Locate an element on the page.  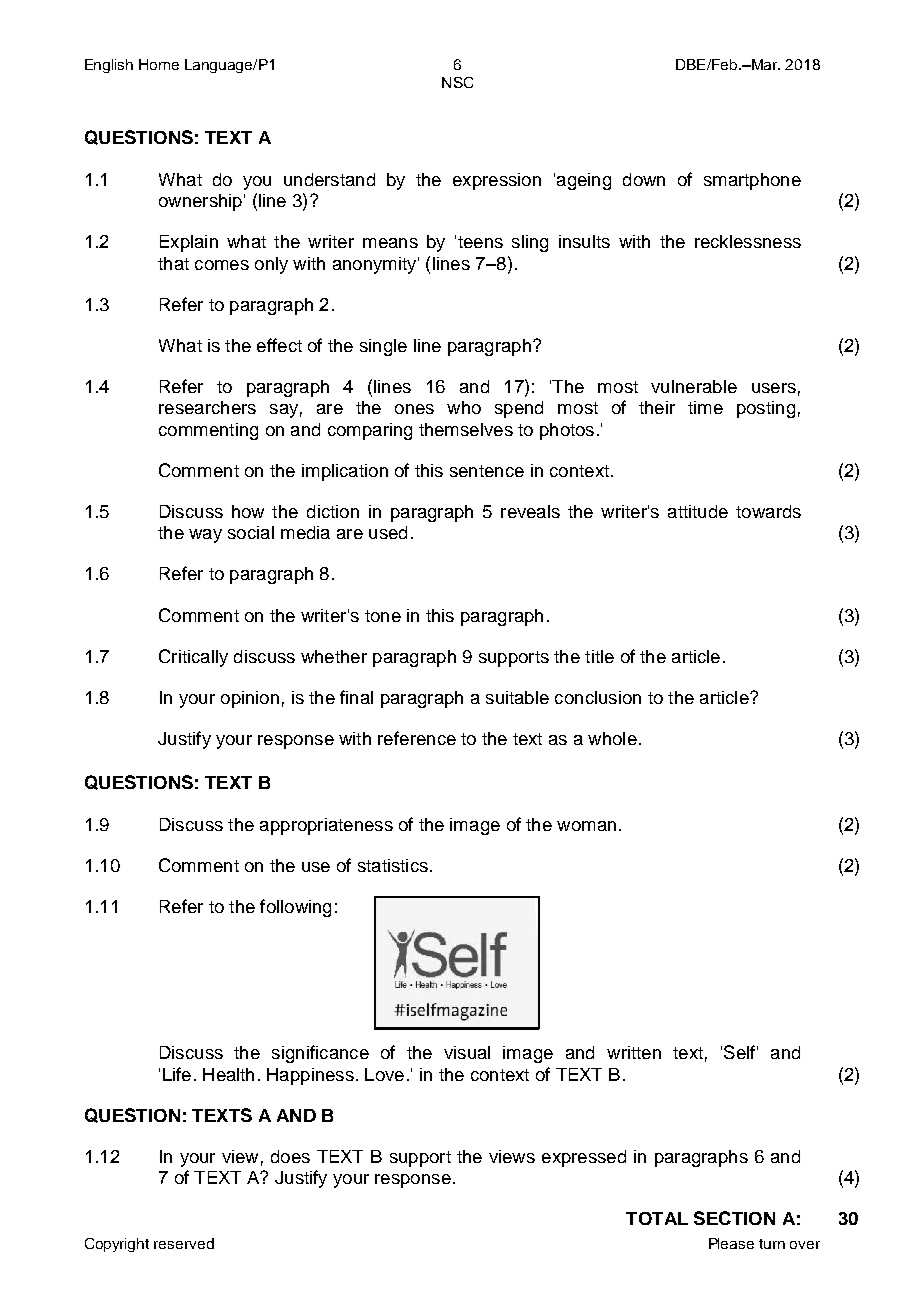
researchers is located at coordinates (207, 407).
